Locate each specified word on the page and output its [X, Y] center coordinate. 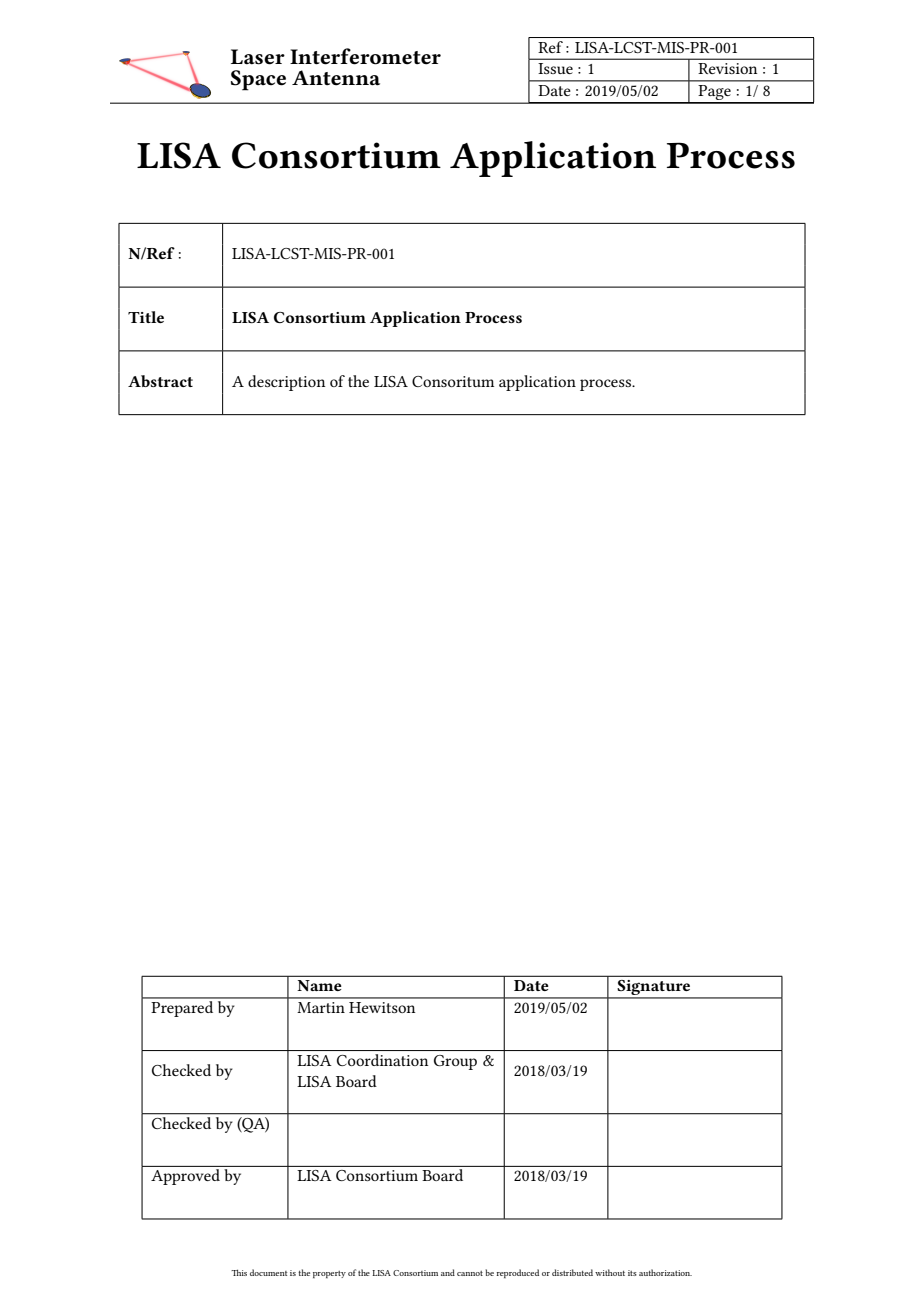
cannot [470, 1273]
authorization [665, 1272]
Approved [185, 1177]
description [286, 383]
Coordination [382, 1060]
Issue [555, 68]
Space [258, 80]
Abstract [160, 381]
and [448, 1272]
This [239, 1272]
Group [455, 1062]
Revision [727, 68]
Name [319, 985]
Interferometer [365, 56]
